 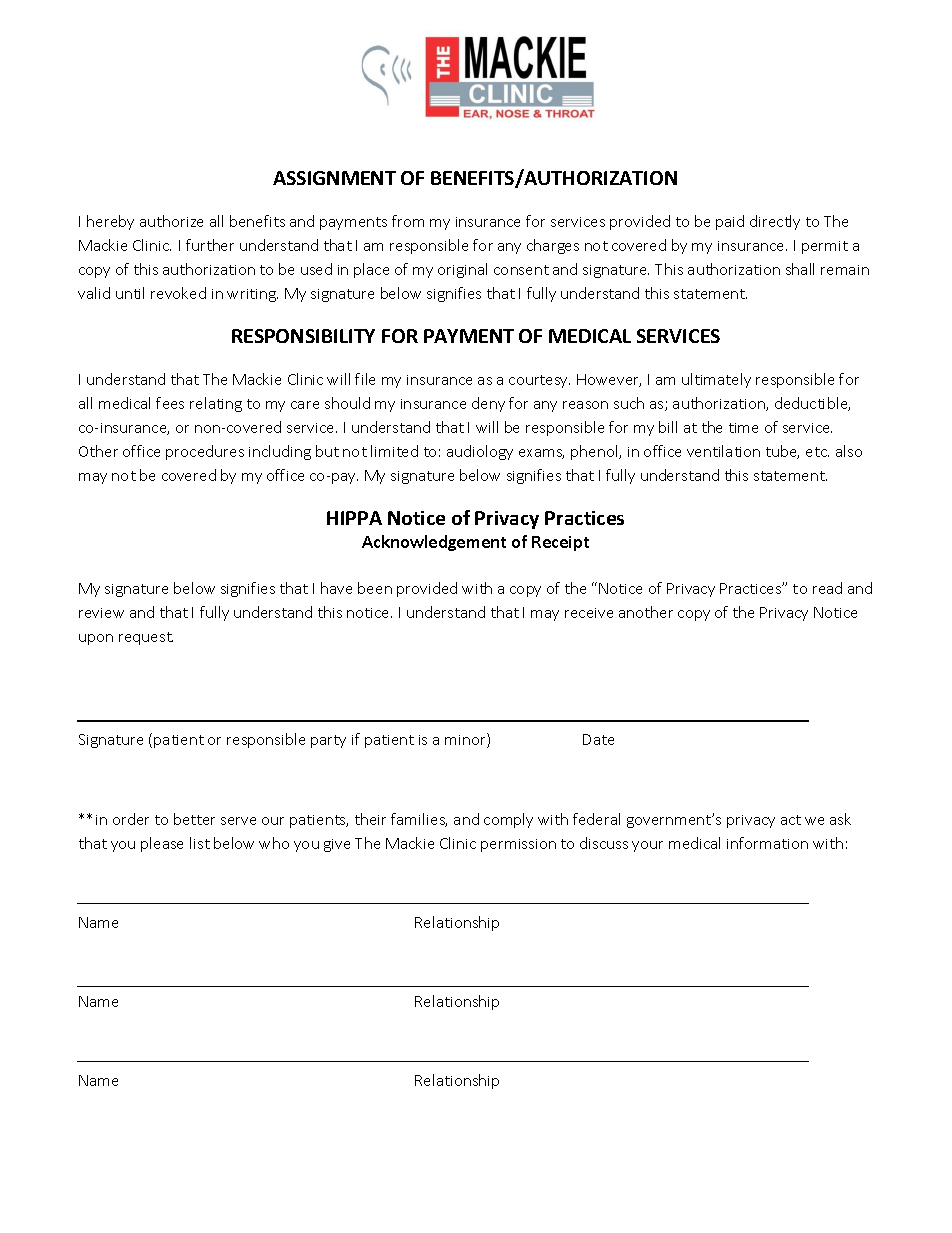 What do you see at coordinates (827, 588) in the screenshot?
I see `read` at bounding box center [827, 588].
